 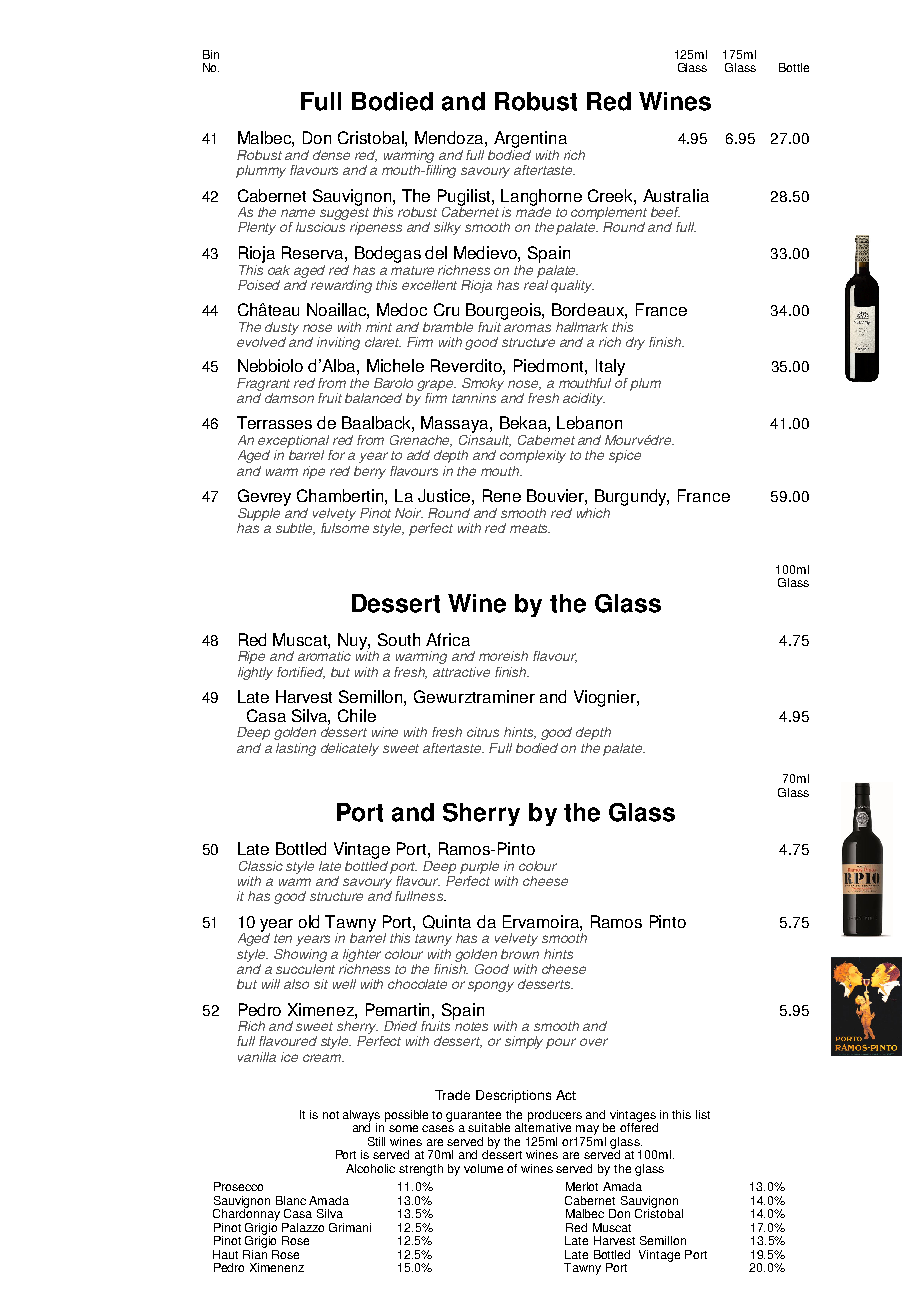 I want to click on ten, so click(x=283, y=938).
